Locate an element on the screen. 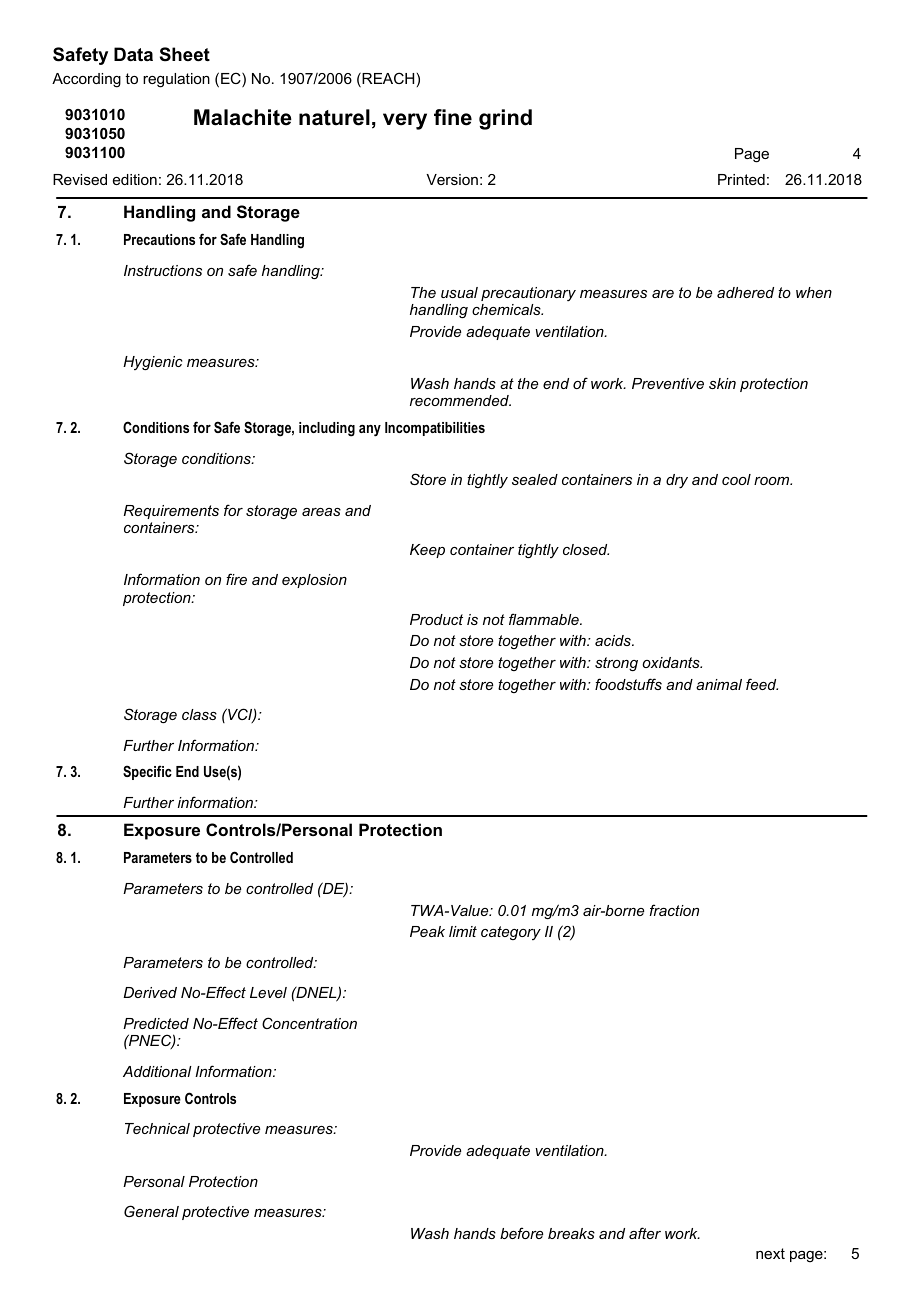  regulation is located at coordinates (176, 80).
